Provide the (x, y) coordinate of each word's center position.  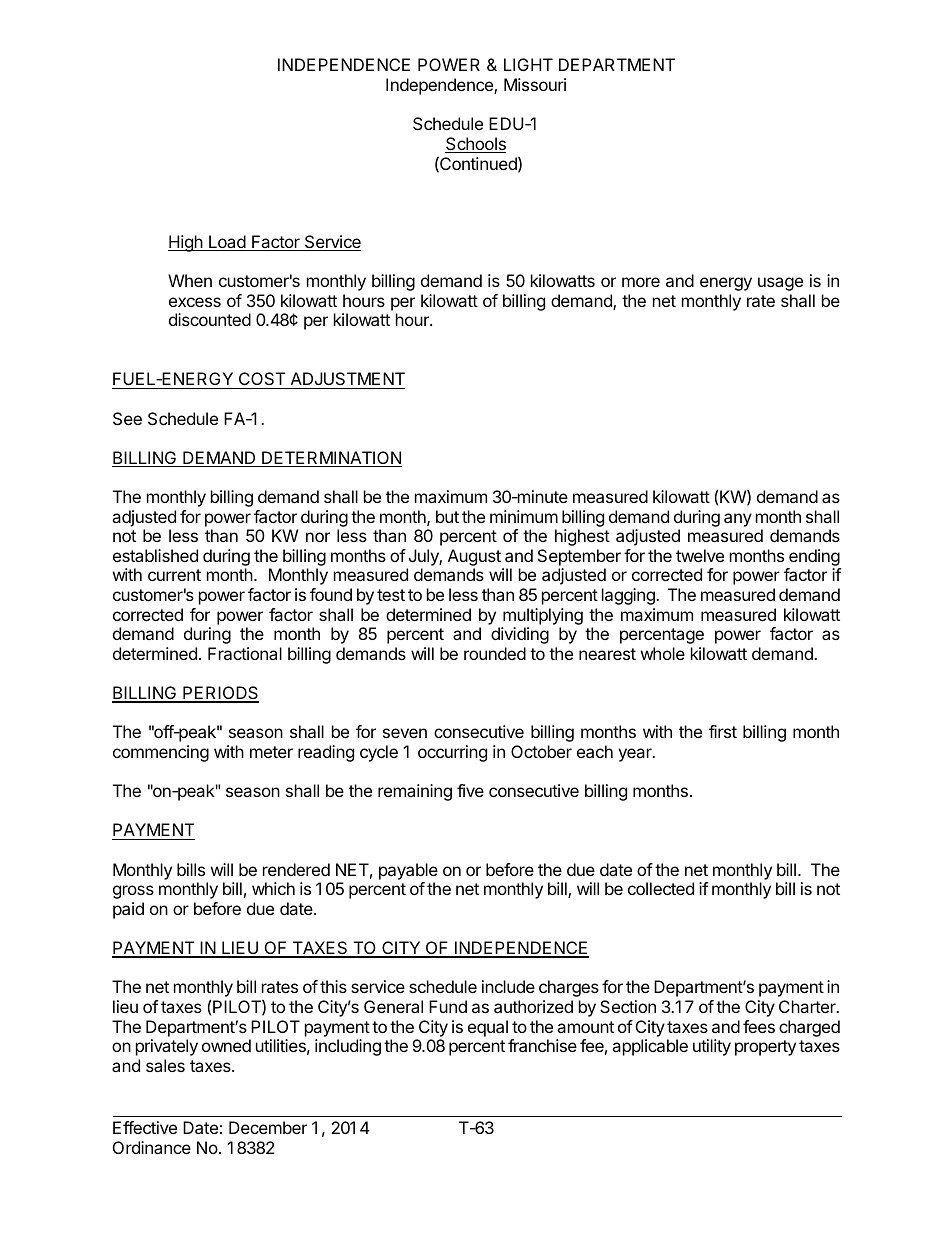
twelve (700, 555)
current (174, 575)
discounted (210, 319)
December (268, 1127)
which (273, 888)
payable (408, 871)
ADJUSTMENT (346, 380)
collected (661, 888)
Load (227, 243)
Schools (475, 145)
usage (780, 284)
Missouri (535, 84)
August (475, 559)
